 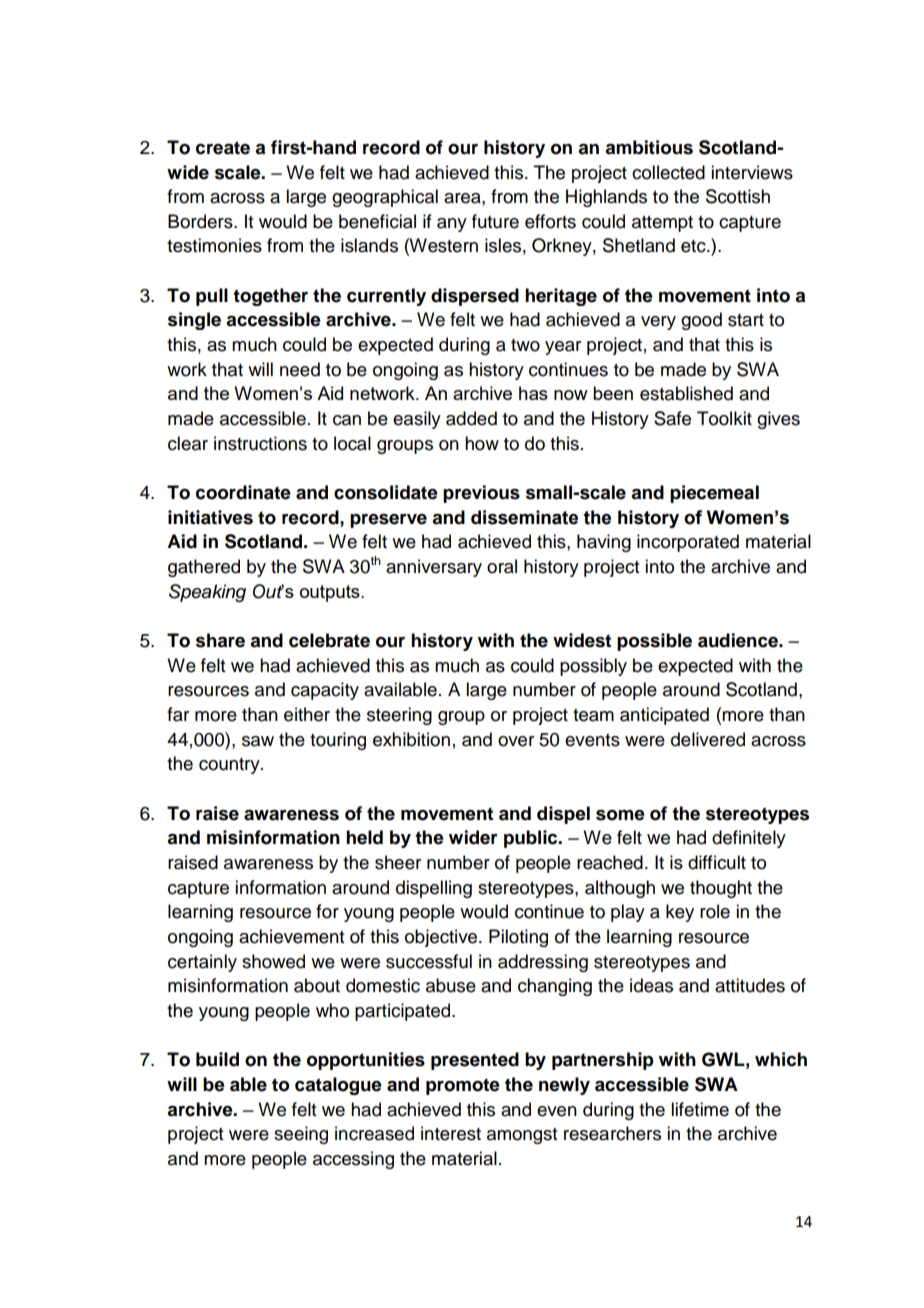 I want to click on objective, so click(x=442, y=938).
